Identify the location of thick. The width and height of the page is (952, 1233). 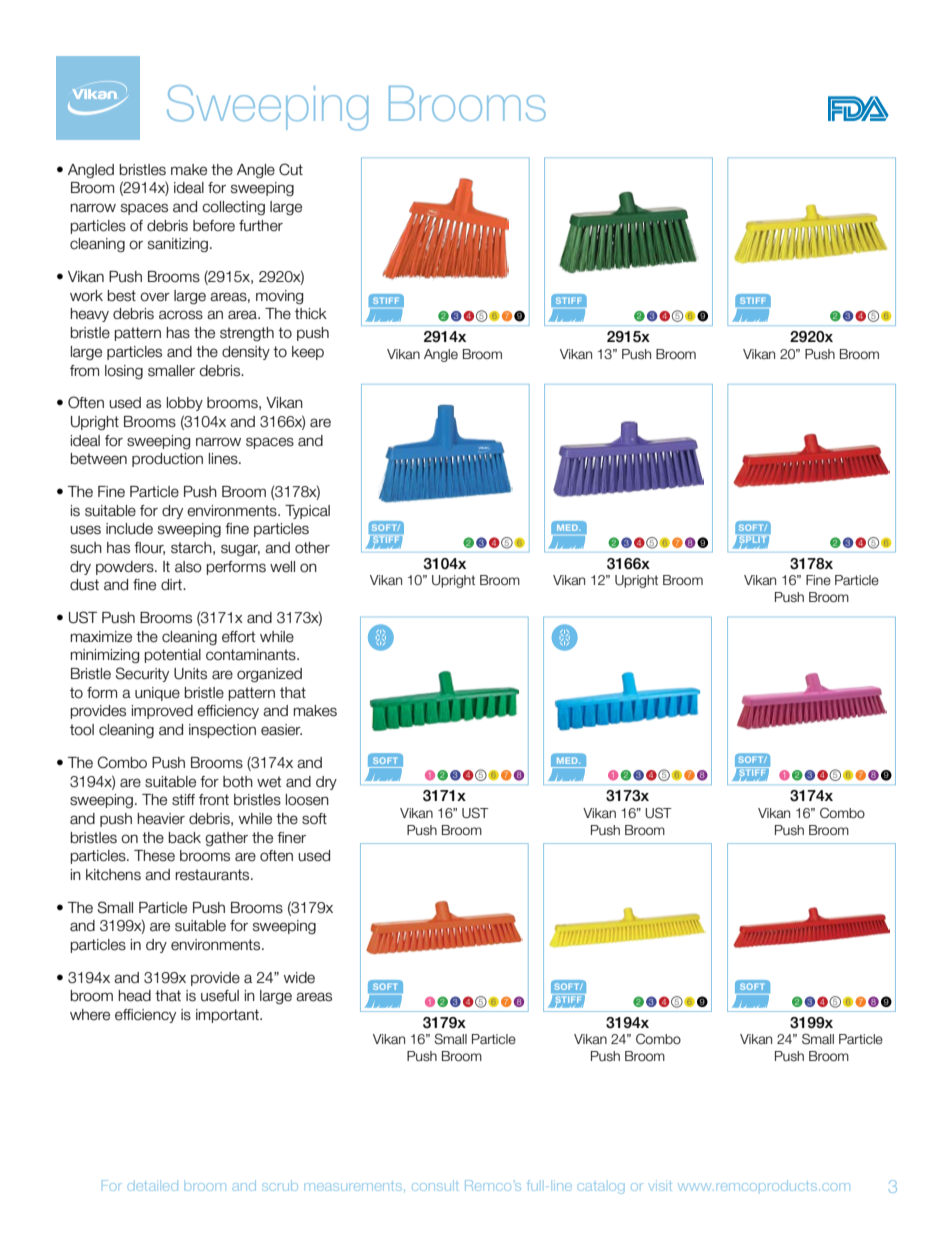
(311, 314).
